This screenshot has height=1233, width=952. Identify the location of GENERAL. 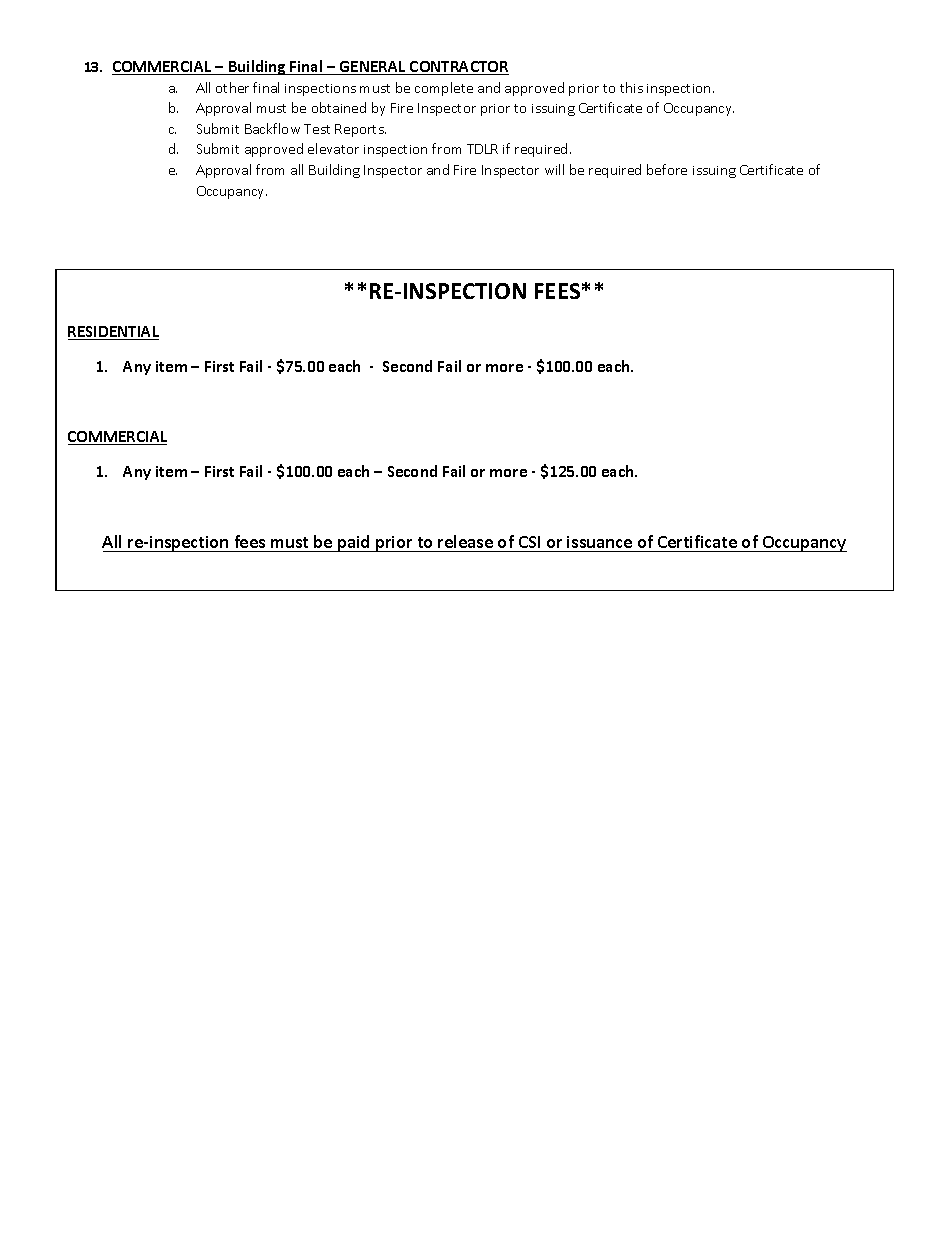
(373, 68).
